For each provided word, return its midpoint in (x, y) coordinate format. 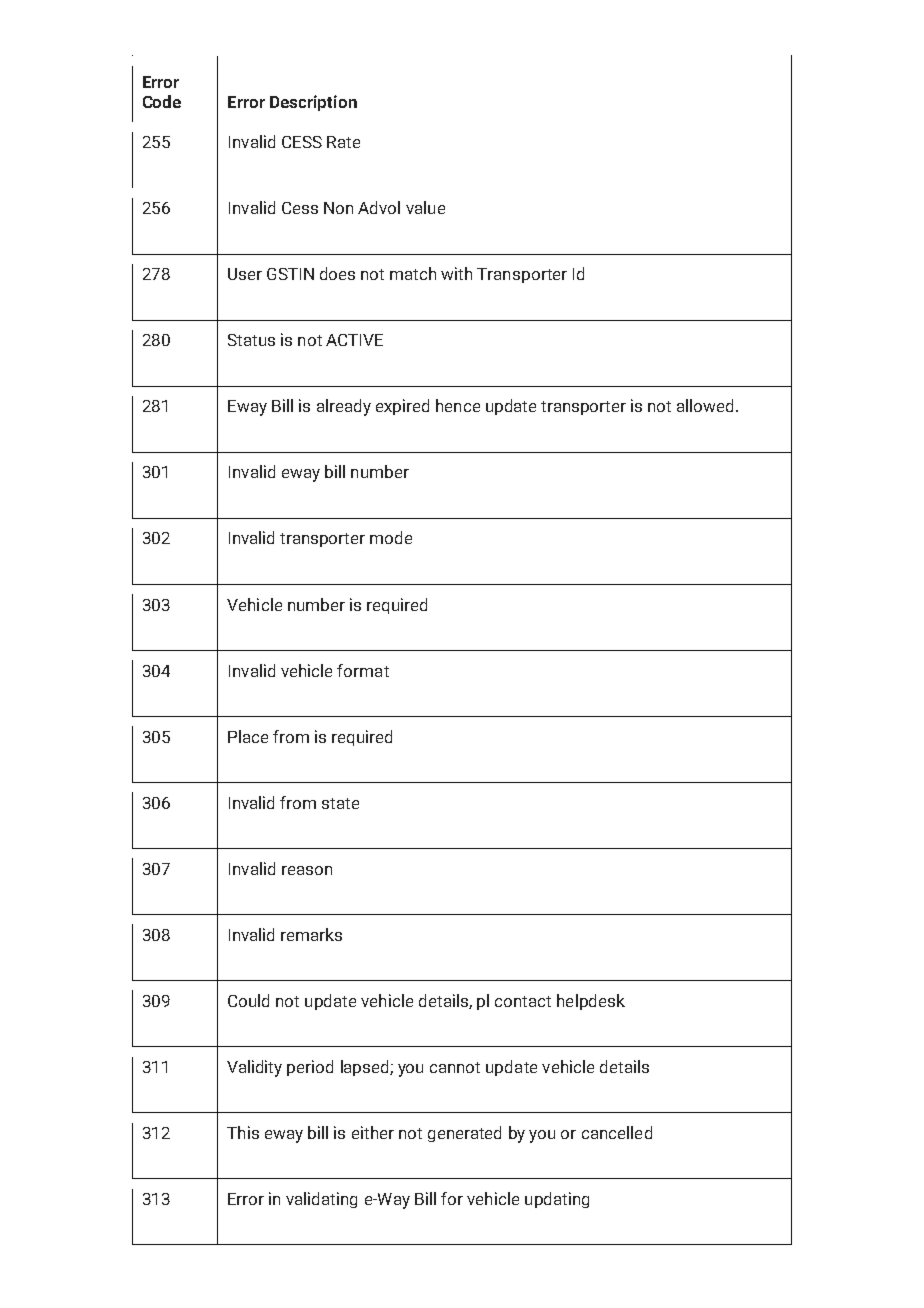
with (456, 273)
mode (391, 537)
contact (523, 1001)
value (425, 207)
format (363, 670)
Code (162, 101)
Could (248, 1000)
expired (402, 407)
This (243, 1132)
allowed (707, 405)
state (340, 803)
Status (251, 340)
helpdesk (591, 1002)
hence (458, 405)
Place (248, 736)
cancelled (617, 1132)
